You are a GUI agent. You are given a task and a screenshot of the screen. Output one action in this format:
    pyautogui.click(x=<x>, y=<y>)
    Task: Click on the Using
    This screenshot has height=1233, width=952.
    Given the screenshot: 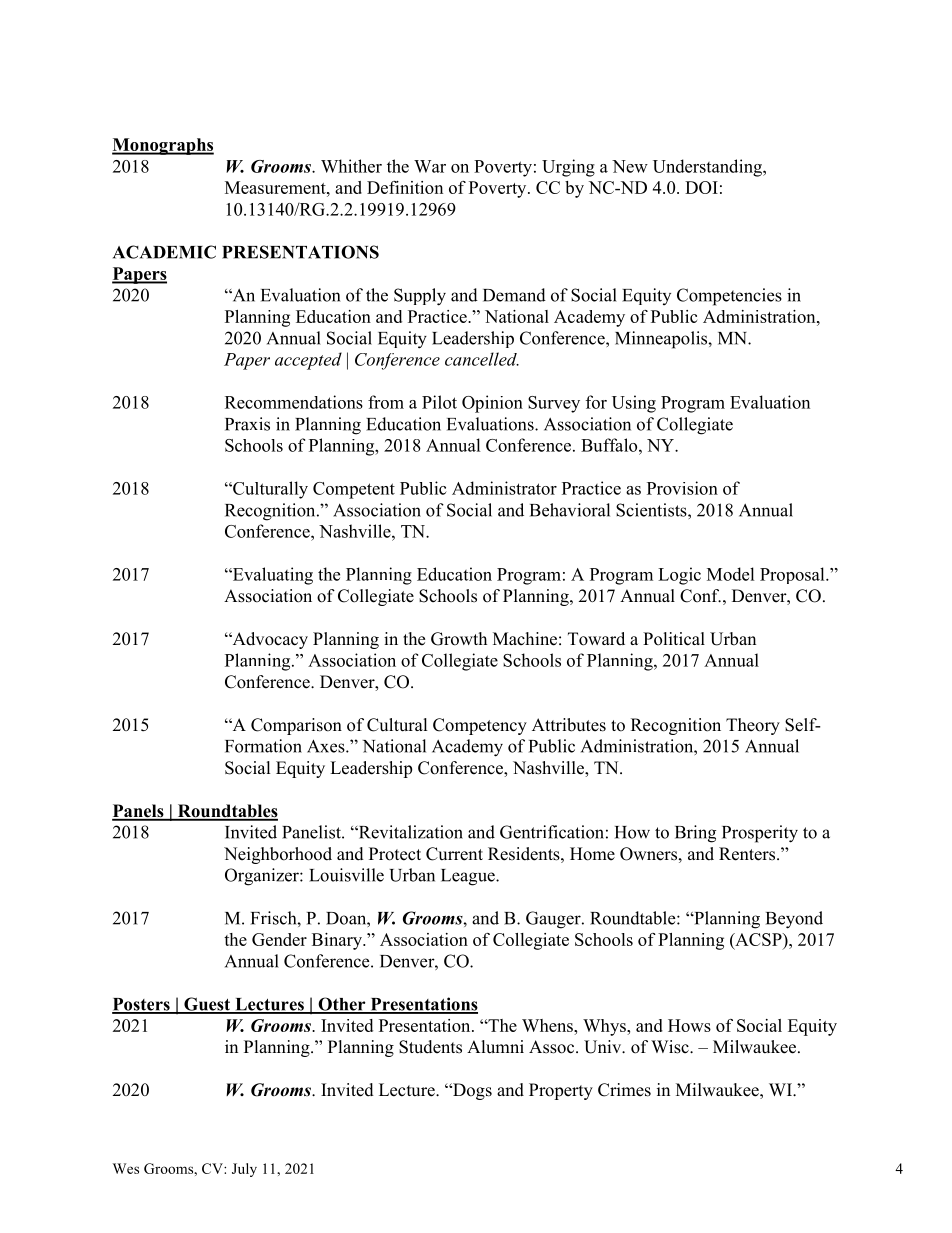 What is the action you would take?
    pyautogui.click(x=634, y=404)
